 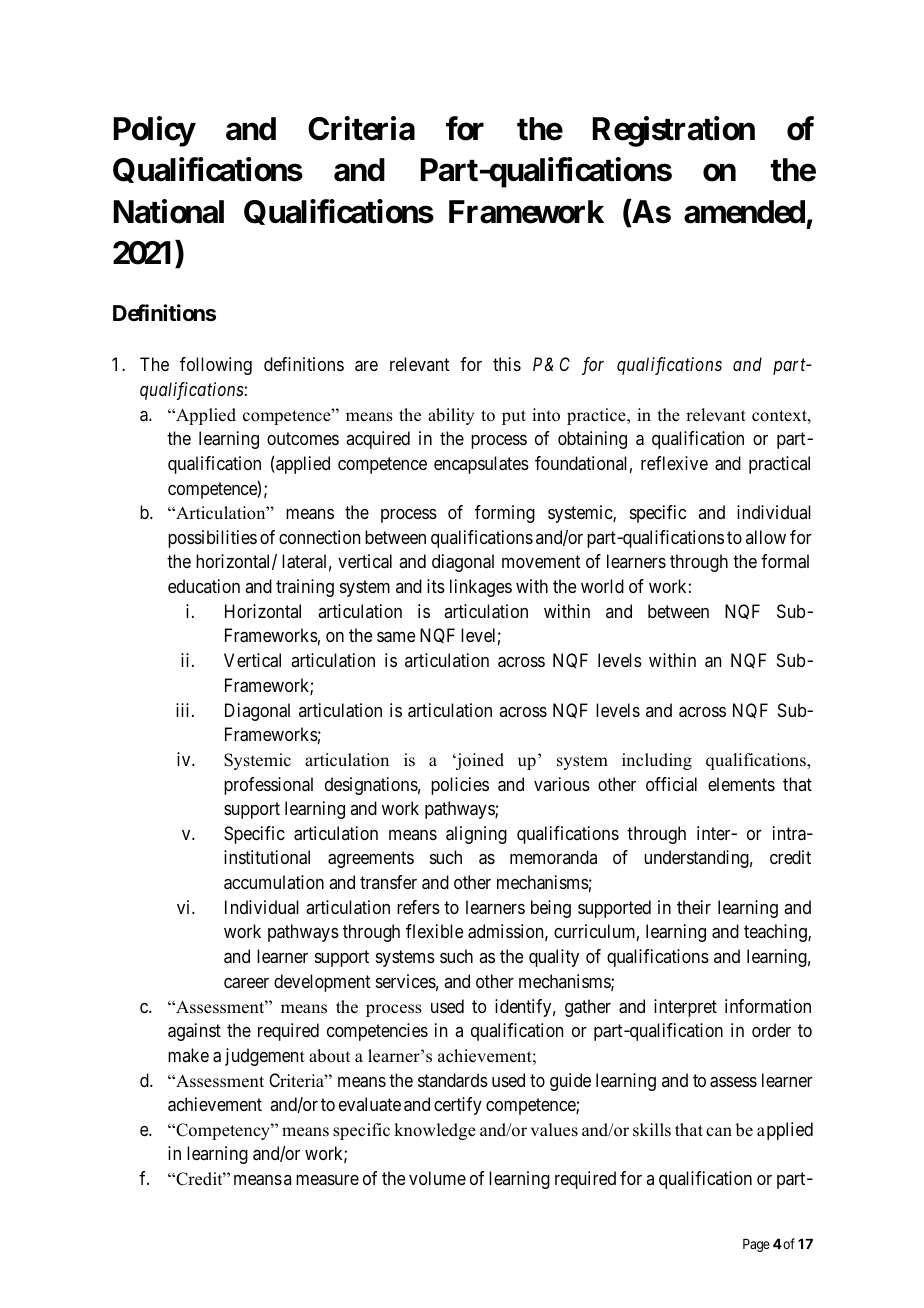 I want to click on aligning, so click(x=476, y=835).
